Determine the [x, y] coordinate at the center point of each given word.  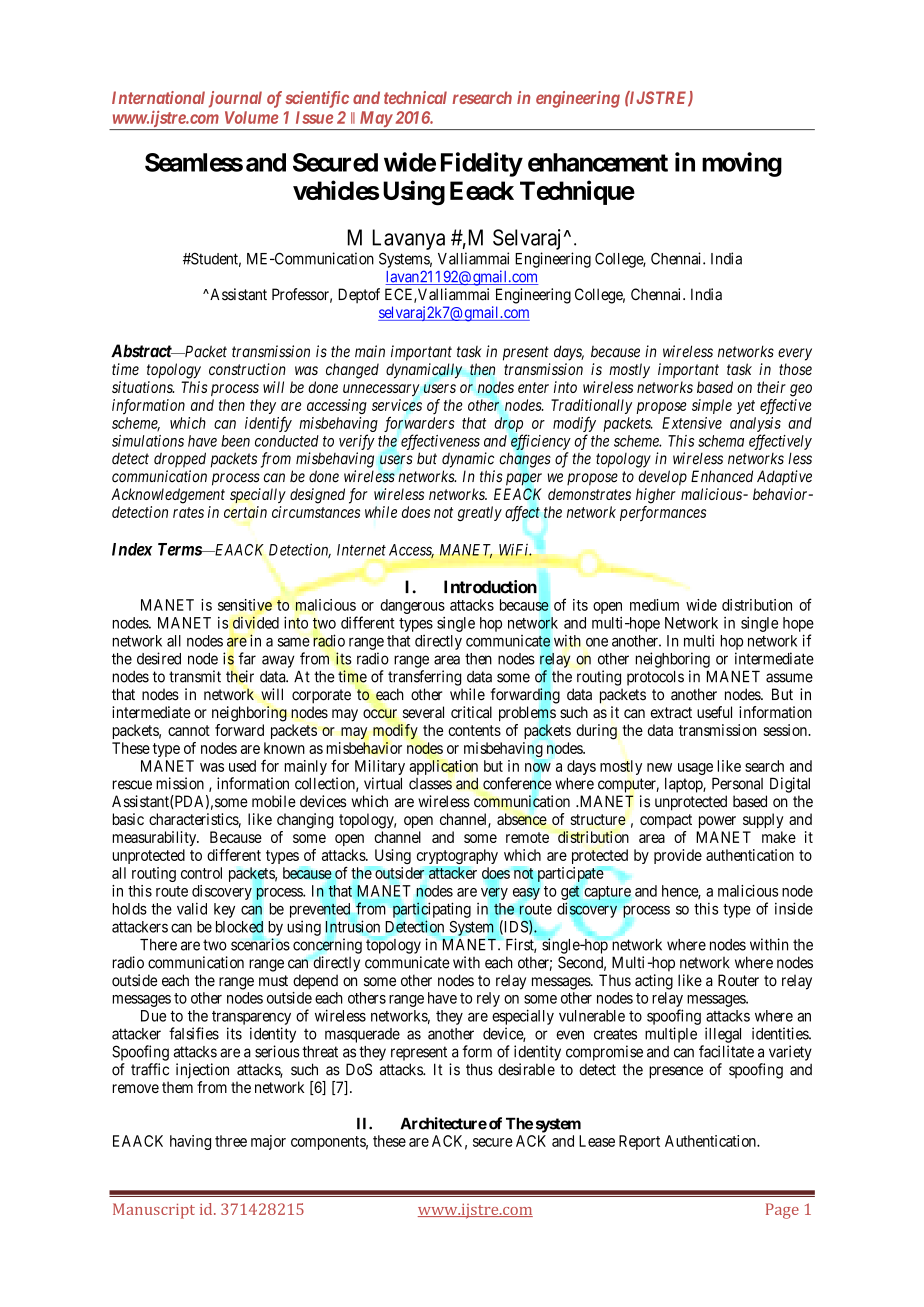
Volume [251, 117]
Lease [597, 1141]
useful [714, 712]
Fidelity [482, 164]
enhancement [598, 162]
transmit [195, 676]
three [231, 1141]
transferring [425, 678]
